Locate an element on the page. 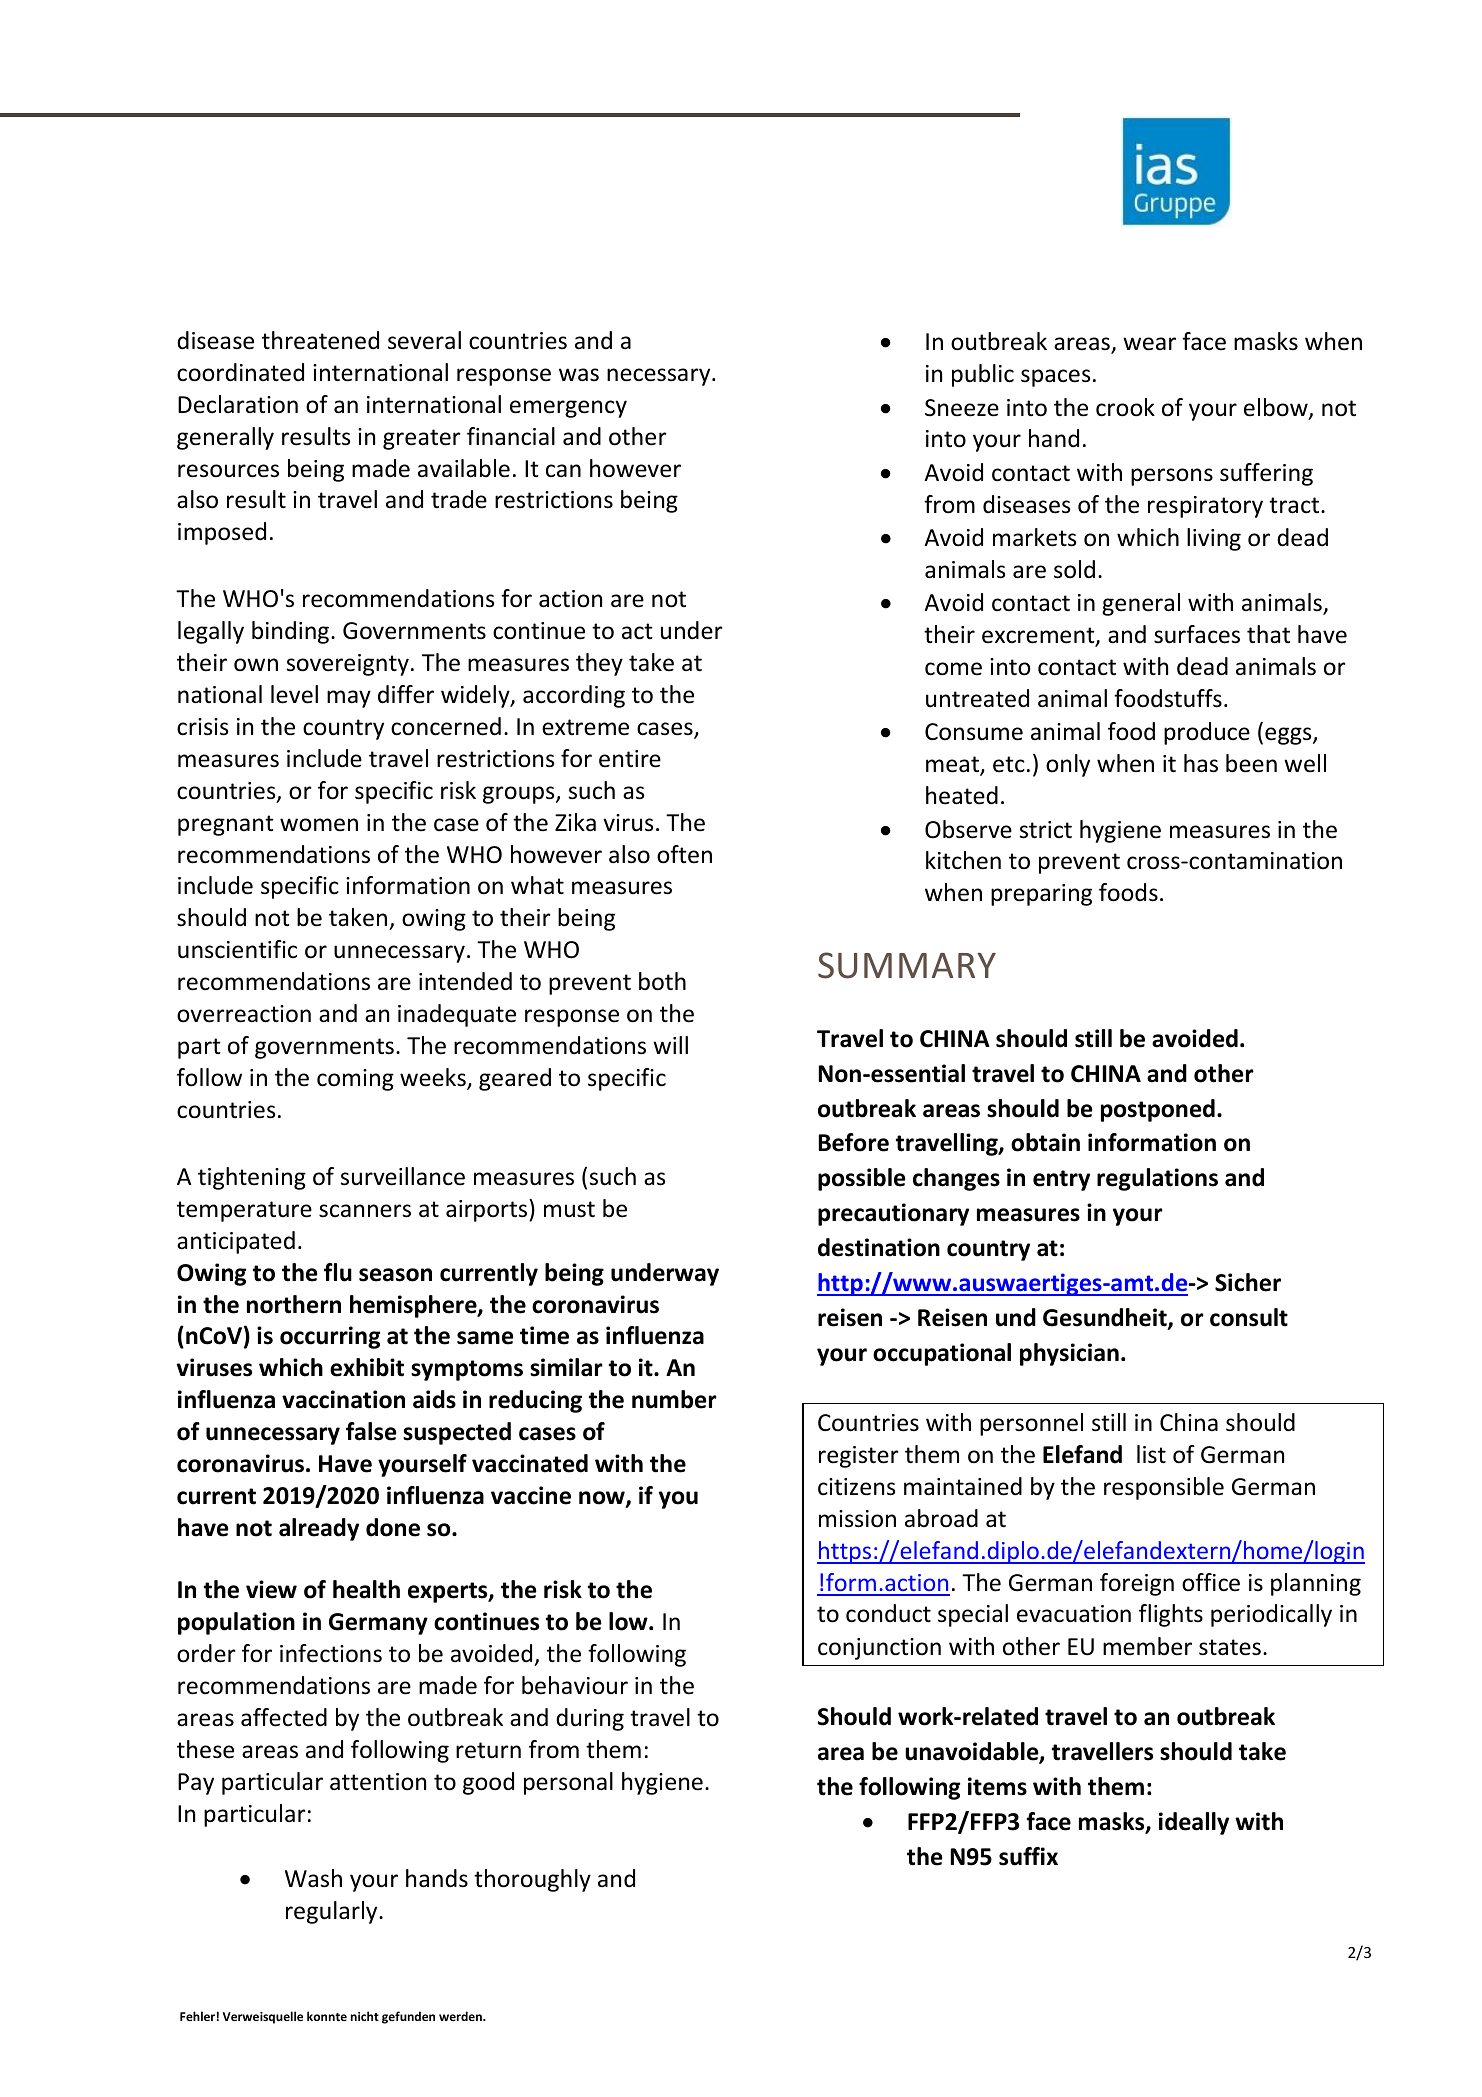 The image size is (1482, 2097). scanners is located at coordinates (365, 1211).
